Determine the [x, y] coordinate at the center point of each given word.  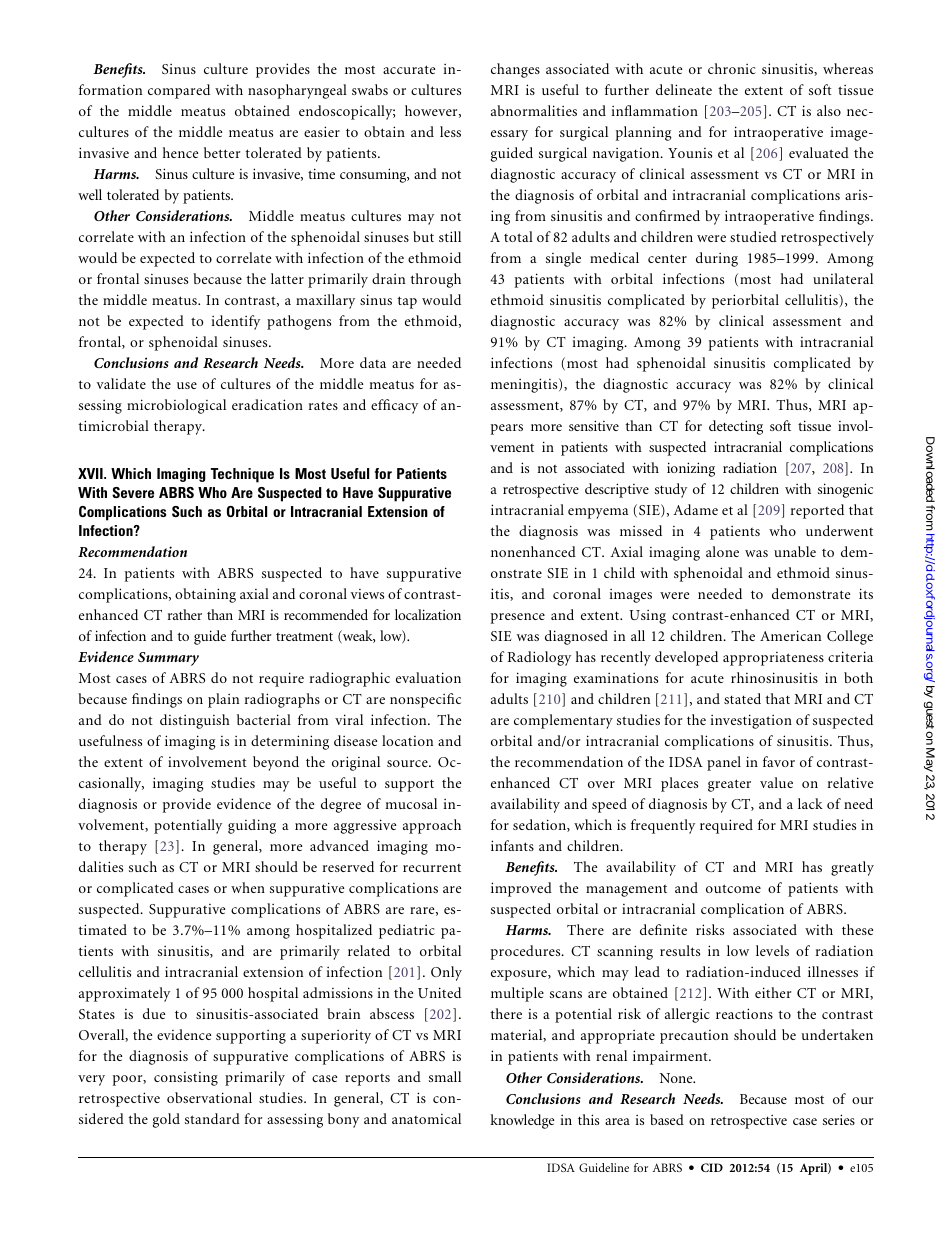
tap [407, 302]
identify [235, 322]
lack [810, 803]
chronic [732, 68]
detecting [736, 427]
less [450, 131]
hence [180, 152]
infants [512, 845]
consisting [186, 1079]
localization [428, 614]
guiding [252, 826]
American [790, 635]
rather [185, 614]
